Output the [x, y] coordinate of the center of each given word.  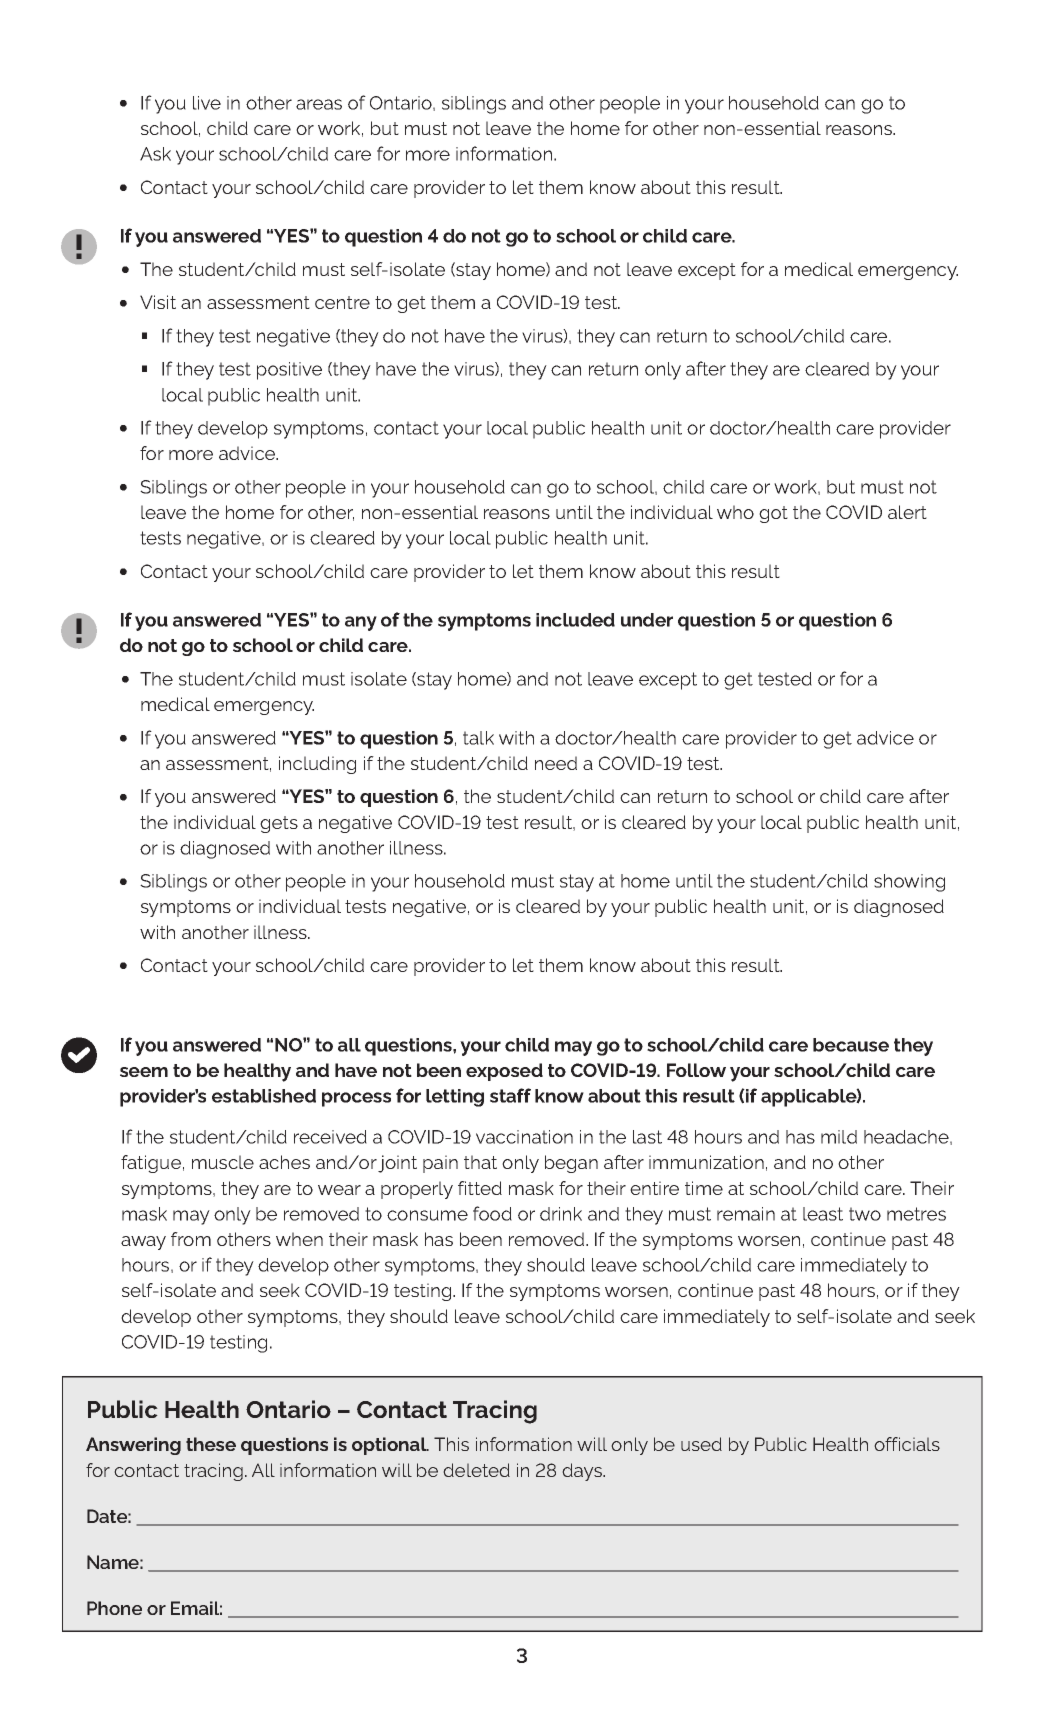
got [773, 514]
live [207, 103]
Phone [114, 1608]
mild [839, 1137]
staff [510, 1095]
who [735, 512]
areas [319, 104]
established [264, 1096]
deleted [476, 1470]
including [317, 765]
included [575, 620]
